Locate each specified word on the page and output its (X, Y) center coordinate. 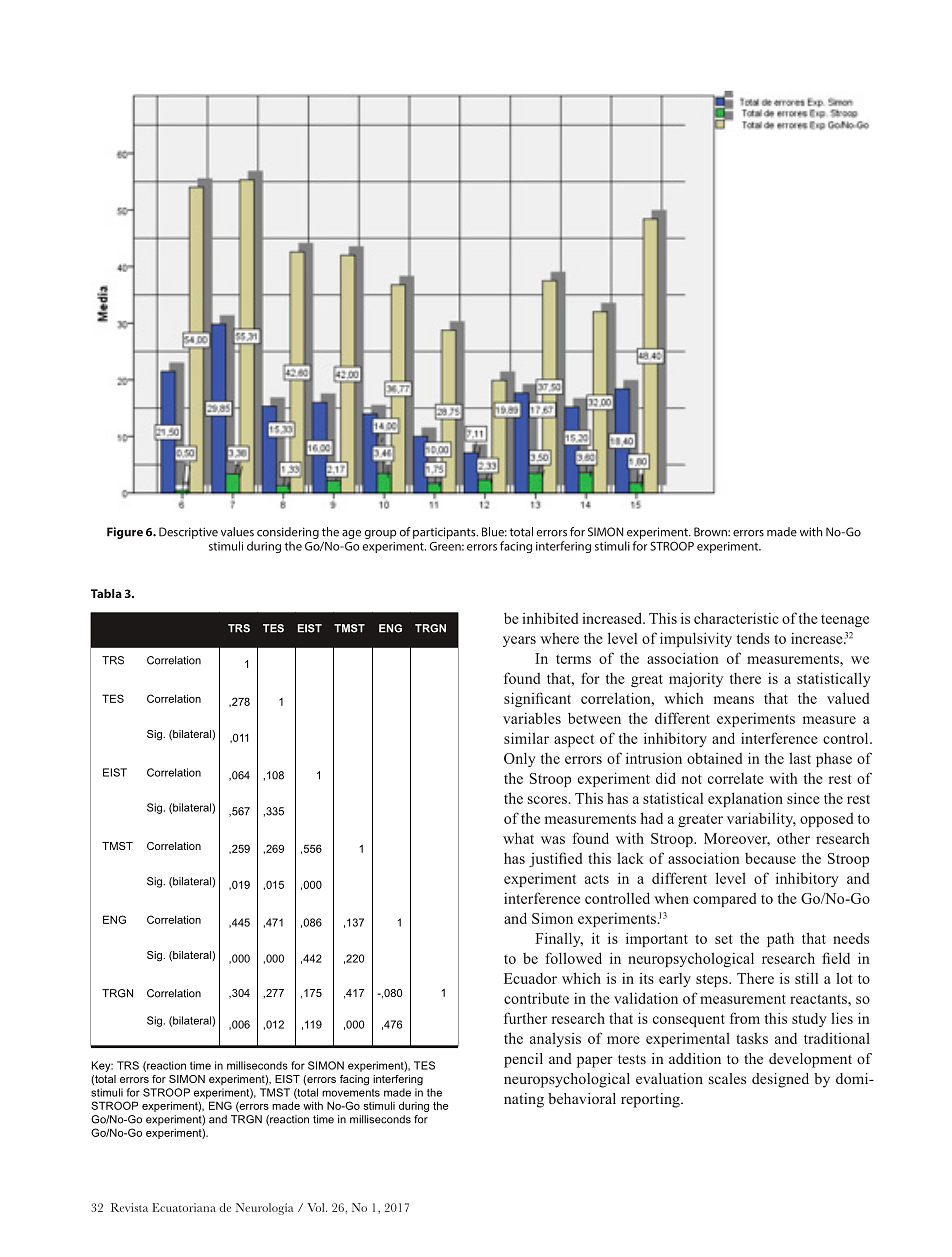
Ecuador (530, 978)
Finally (559, 939)
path (780, 939)
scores (547, 800)
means (734, 700)
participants (445, 533)
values (237, 532)
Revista (129, 1207)
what (518, 838)
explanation (745, 799)
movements (351, 1093)
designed (780, 1080)
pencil (523, 1060)
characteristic (736, 618)
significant (537, 699)
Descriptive (188, 533)
